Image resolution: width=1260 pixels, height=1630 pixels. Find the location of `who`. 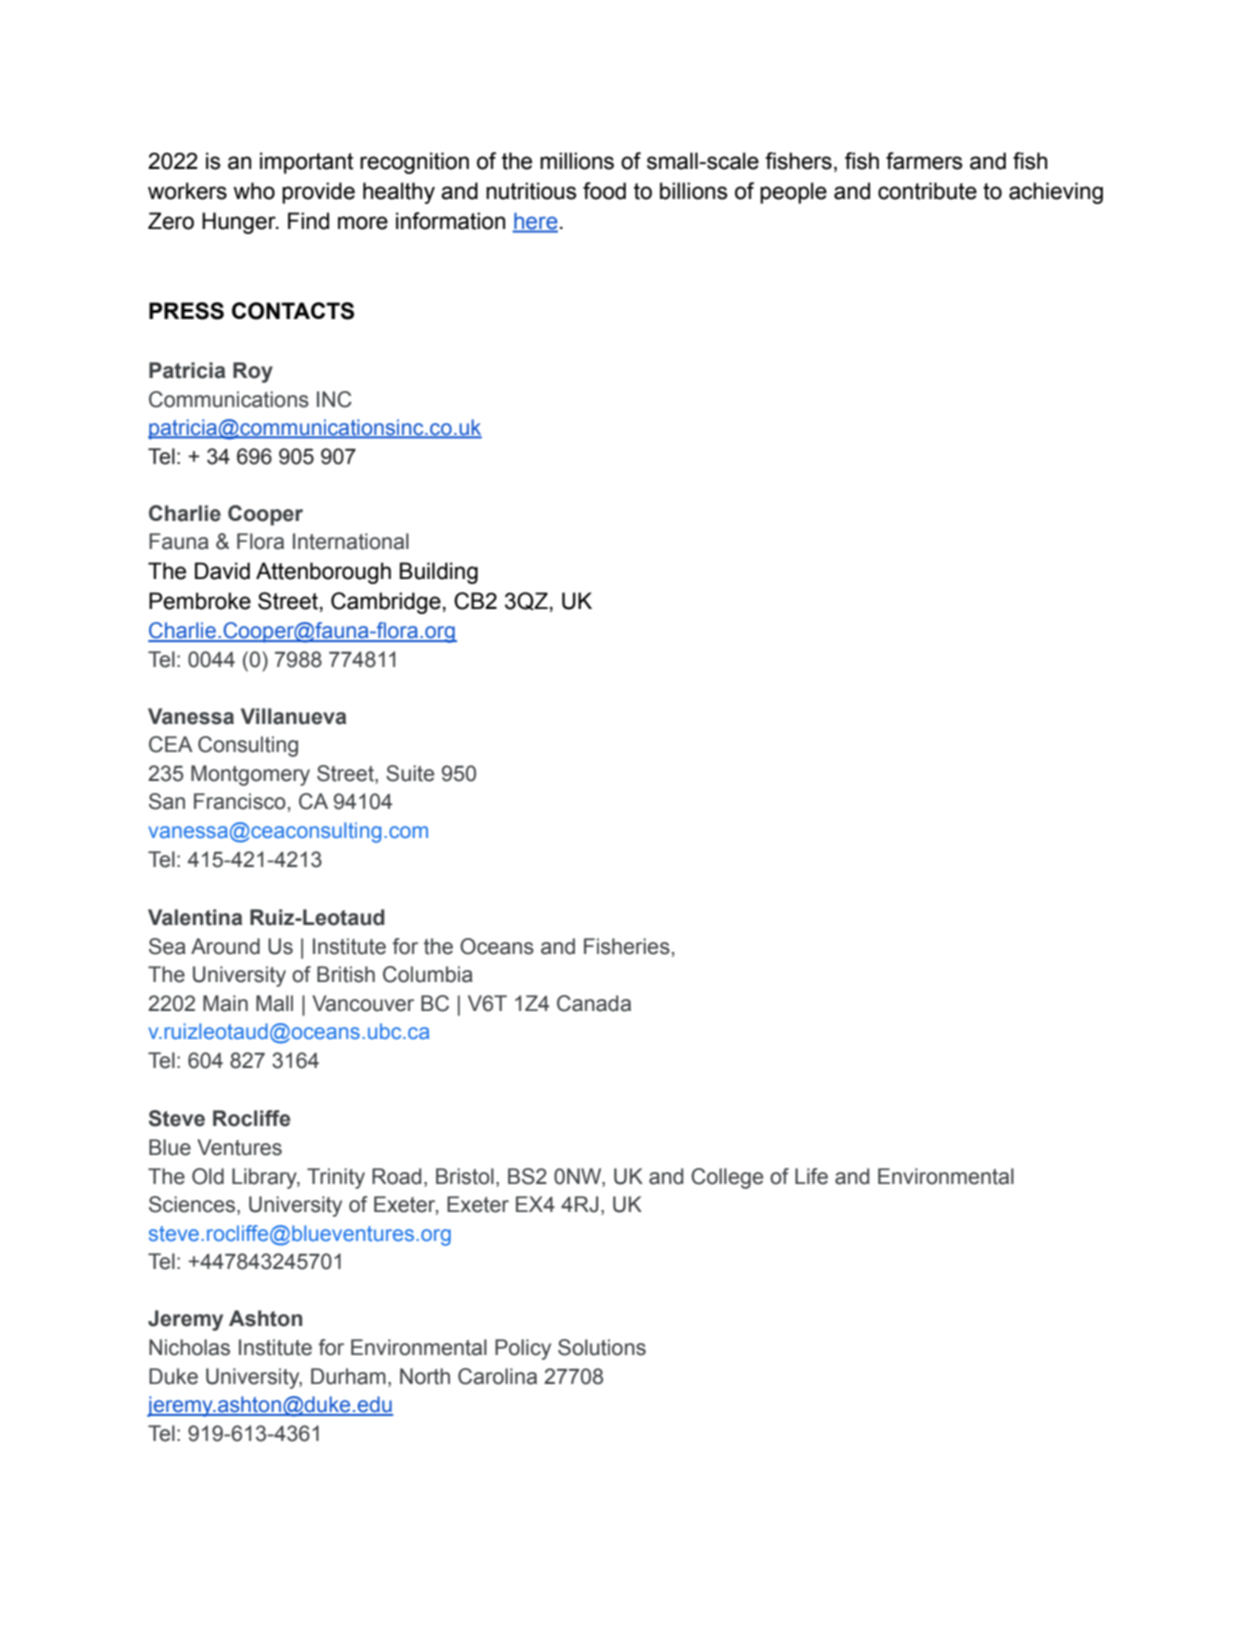

who is located at coordinates (254, 191).
